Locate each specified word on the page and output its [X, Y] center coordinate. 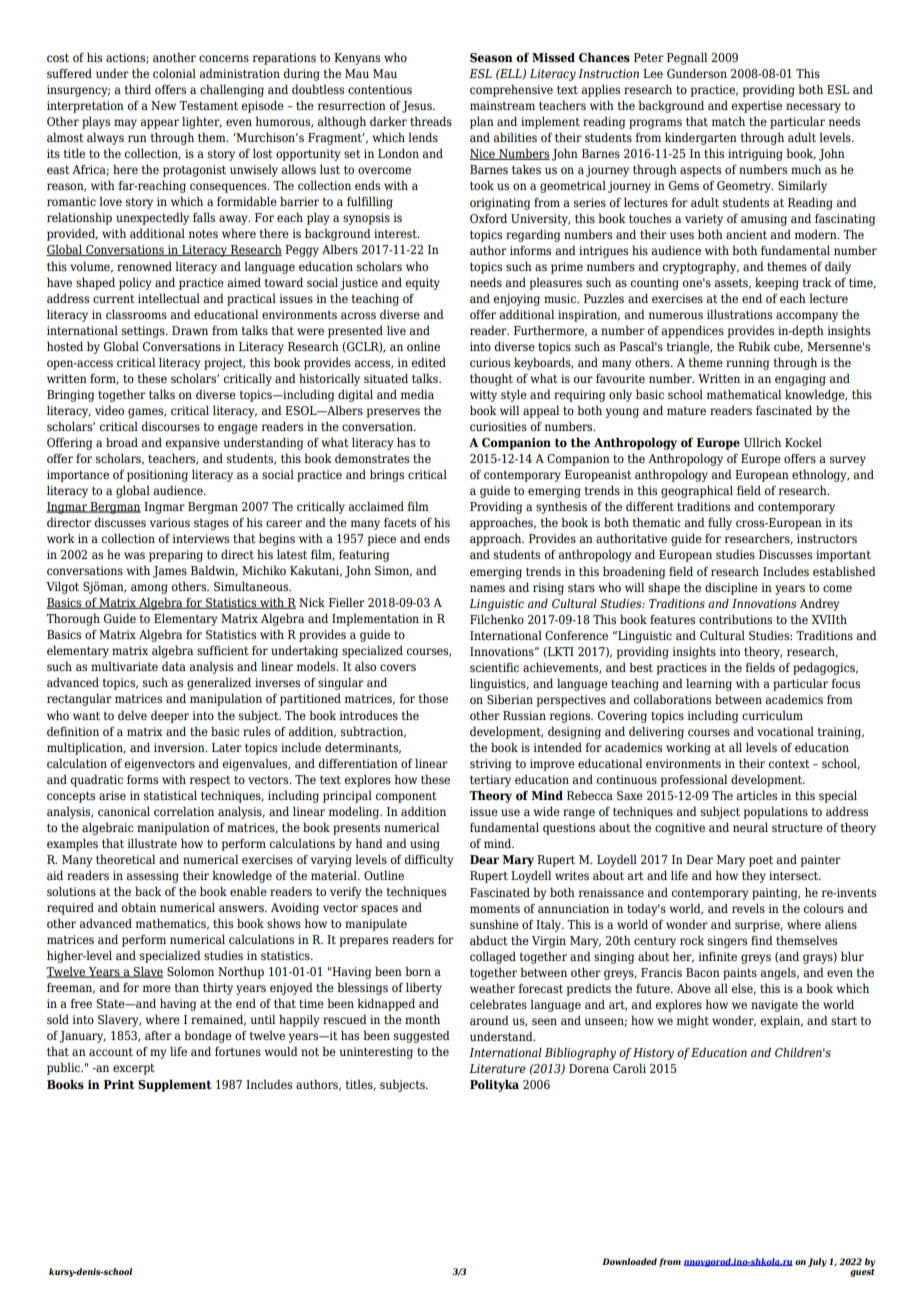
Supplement [174, 1085]
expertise [756, 107]
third [138, 89]
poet [761, 861]
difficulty [429, 860]
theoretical [125, 859]
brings [387, 475]
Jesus [418, 107]
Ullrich [762, 442]
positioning [157, 476]
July [817, 1262]
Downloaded [629, 1261]
